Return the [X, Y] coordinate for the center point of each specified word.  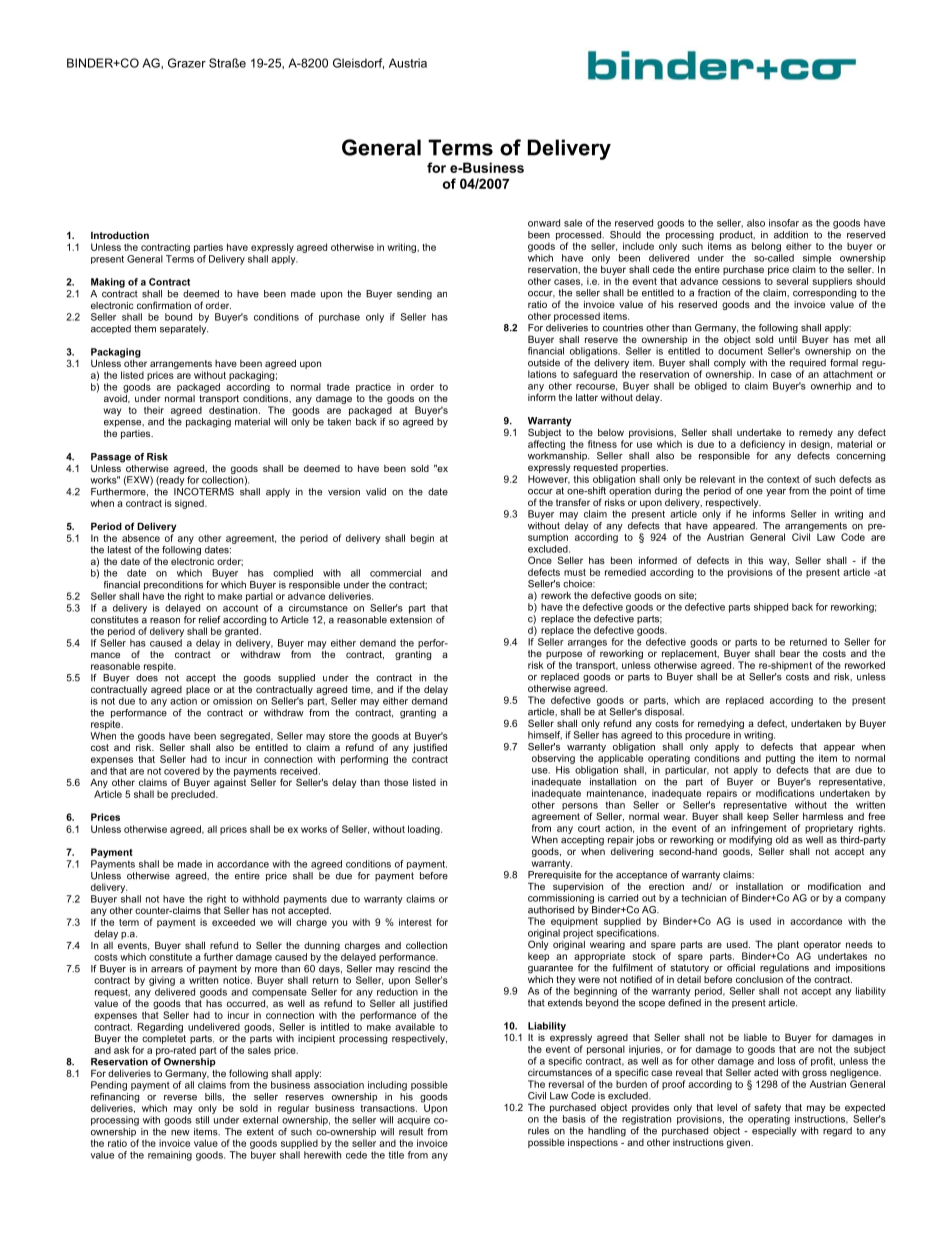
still [202, 1120]
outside [544, 363]
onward [544, 223]
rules [538, 1131]
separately [184, 330]
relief [210, 620]
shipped [771, 608]
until [788, 338]
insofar [784, 223]
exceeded [233, 922]
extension [411, 618]
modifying [750, 842]
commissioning [561, 899]
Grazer [187, 63]
